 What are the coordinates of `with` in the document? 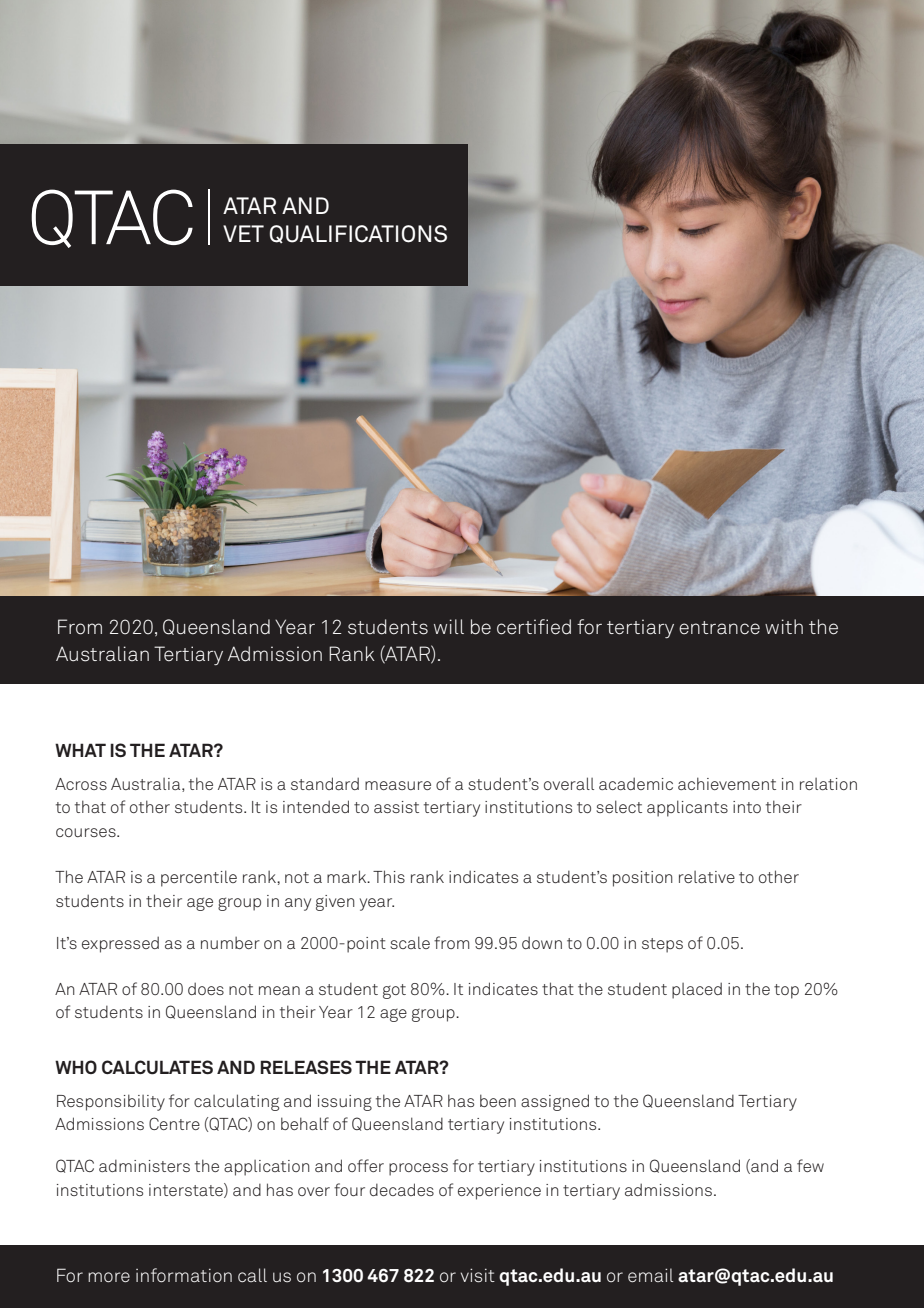 It's located at (784, 626).
